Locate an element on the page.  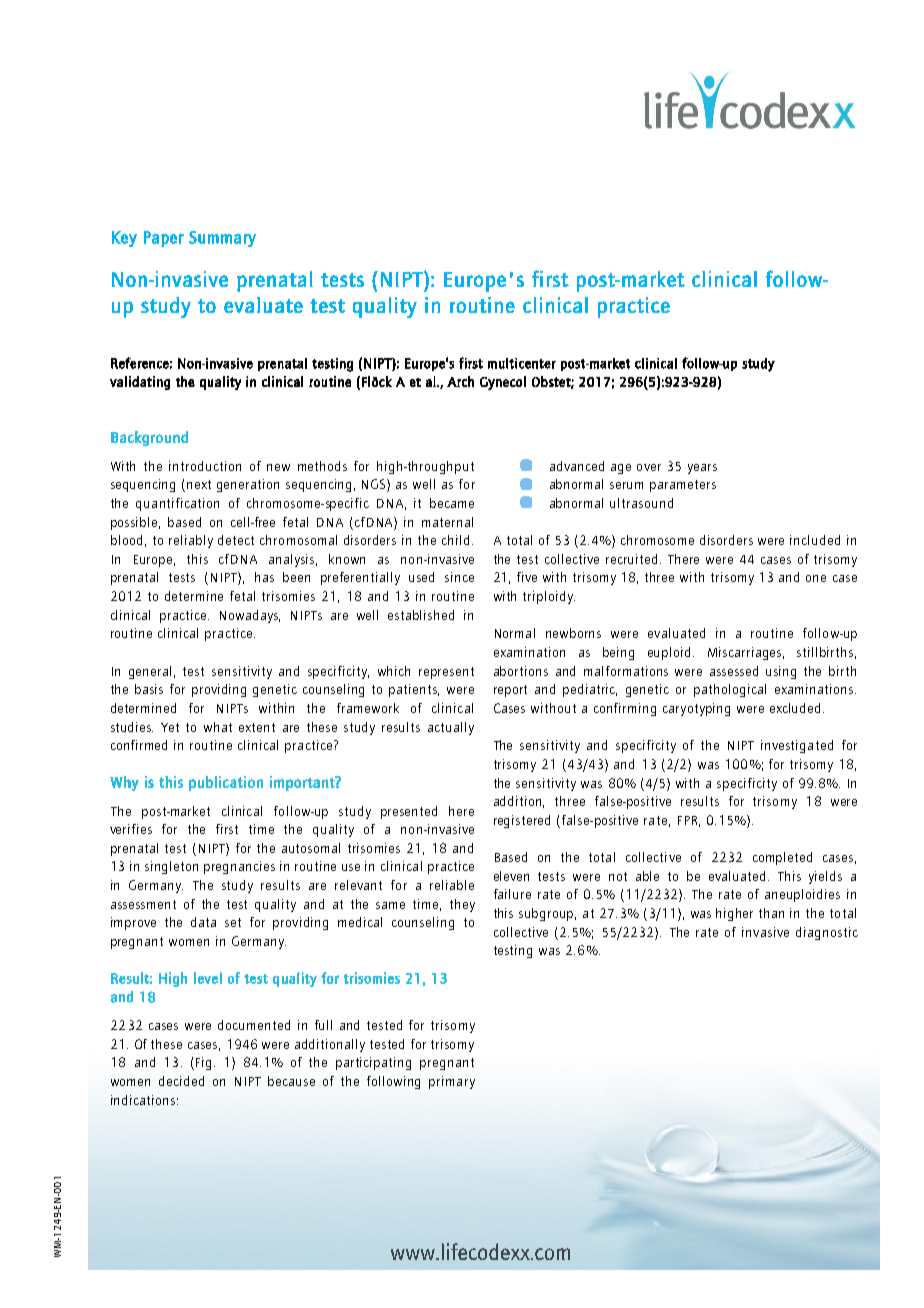
Fig is located at coordinates (203, 1063).
